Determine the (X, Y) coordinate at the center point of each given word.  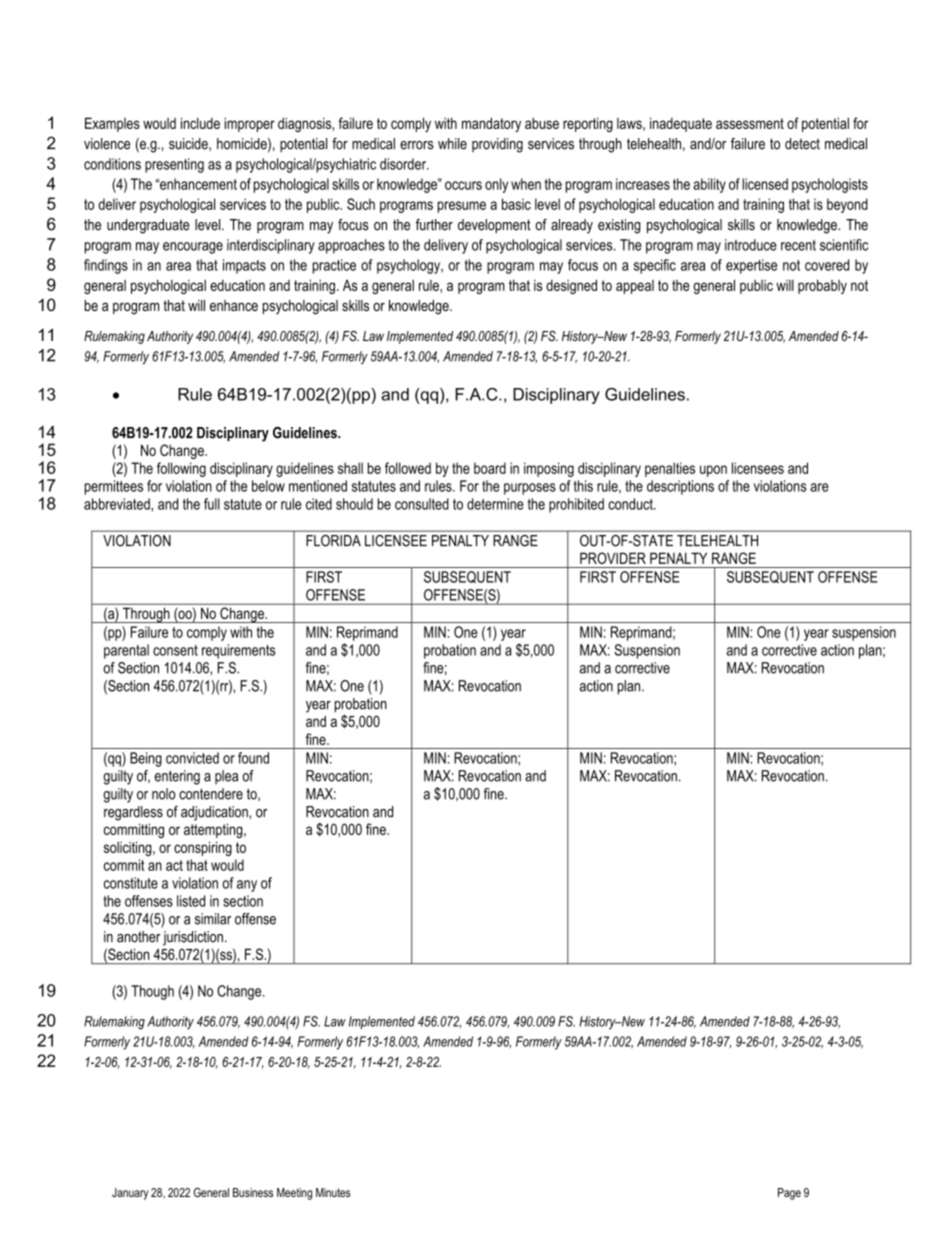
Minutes (333, 1192)
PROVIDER (613, 558)
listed (191, 901)
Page (789, 1194)
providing (497, 145)
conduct (631, 504)
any (247, 886)
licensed (765, 184)
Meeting (294, 1194)
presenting (174, 165)
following (181, 469)
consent (175, 650)
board (490, 468)
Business (253, 1192)
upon (713, 471)
